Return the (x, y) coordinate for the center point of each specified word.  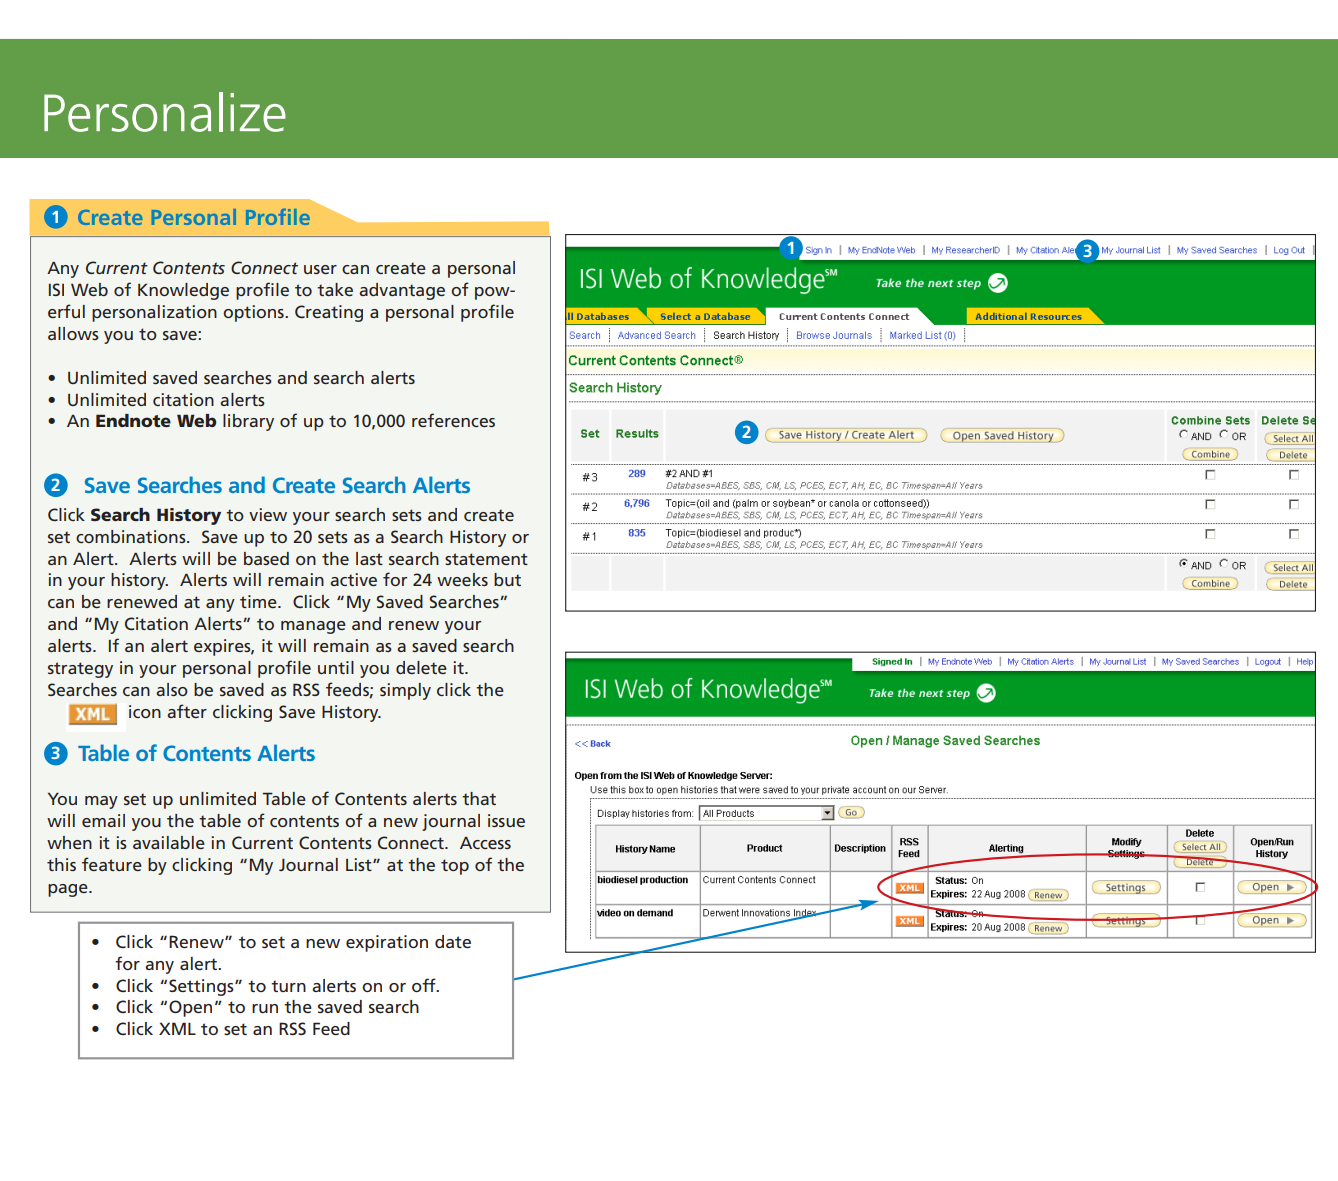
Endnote (133, 420)
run (265, 1008)
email (103, 820)
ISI (56, 289)
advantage (402, 291)
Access (485, 843)
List (360, 864)
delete (421, 667)
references (453, 420)
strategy (80, 670)
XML (177, 1028)
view (268, 514)
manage (313, 627)
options (254, 313)
